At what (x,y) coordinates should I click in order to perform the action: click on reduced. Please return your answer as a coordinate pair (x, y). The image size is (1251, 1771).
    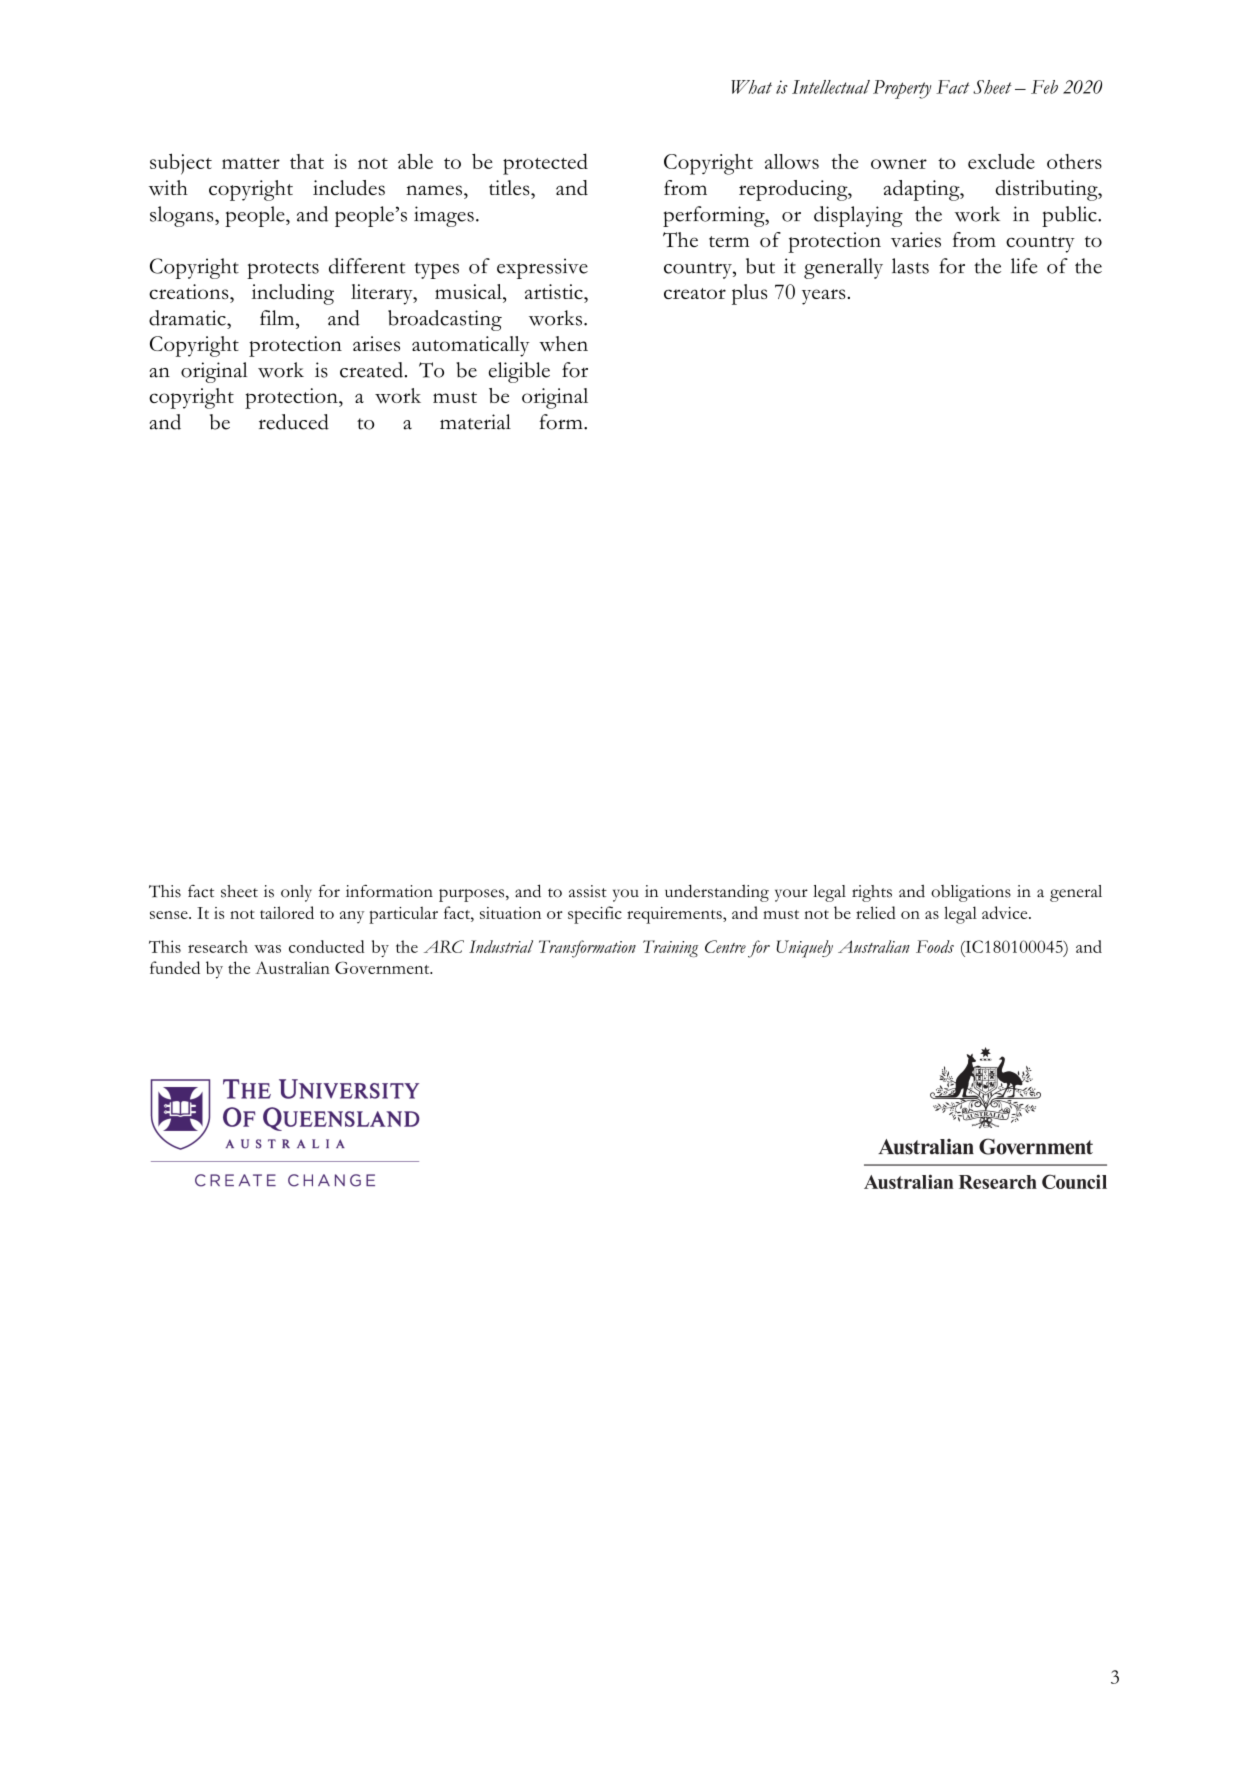
    Looking at the image, I should click on (294, 422).
